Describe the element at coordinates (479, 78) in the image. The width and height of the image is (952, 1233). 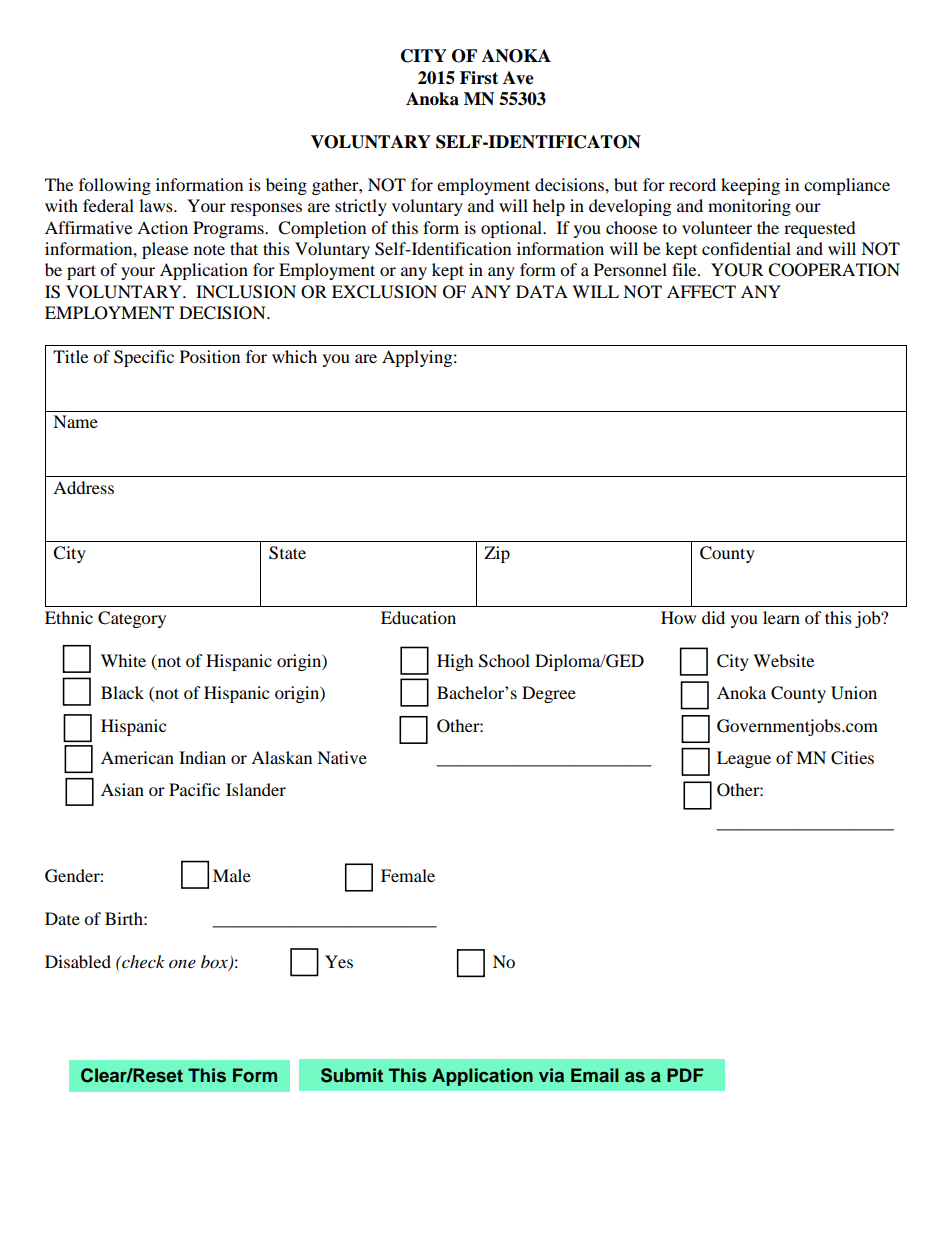
I see `First` at that location.
